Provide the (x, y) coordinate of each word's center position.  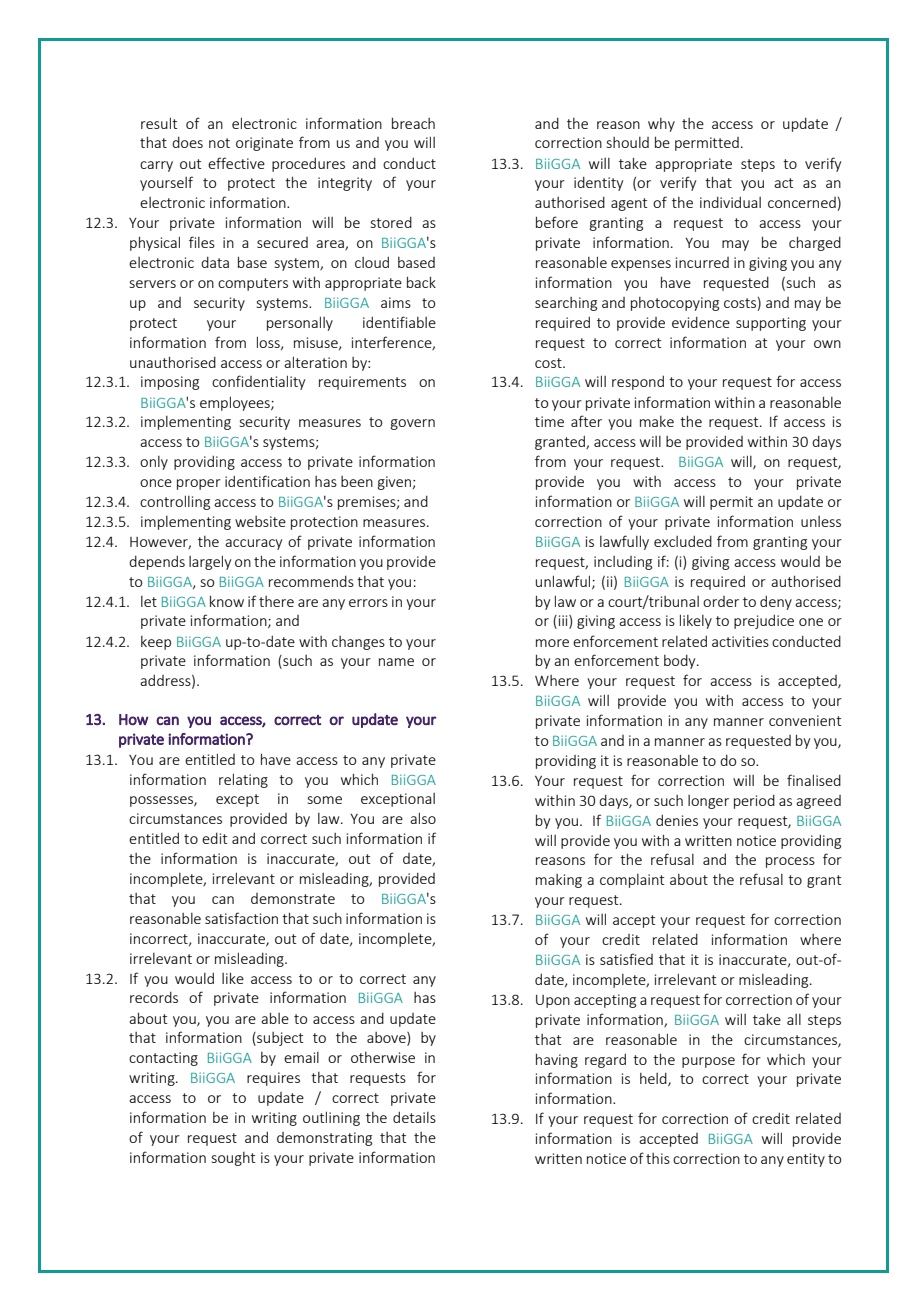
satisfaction (241, 918)
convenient (805, 720)
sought (233, 1159)
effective (236, 163)
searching (566, 304)
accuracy (253, 544)
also (423, 818)
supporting (771, 324)
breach (413, 123)
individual (730, 202)
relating (243, 780)
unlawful (564, 582)
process (790, 862)
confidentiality (258, 382)
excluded (683, 541)
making (559, 881)
